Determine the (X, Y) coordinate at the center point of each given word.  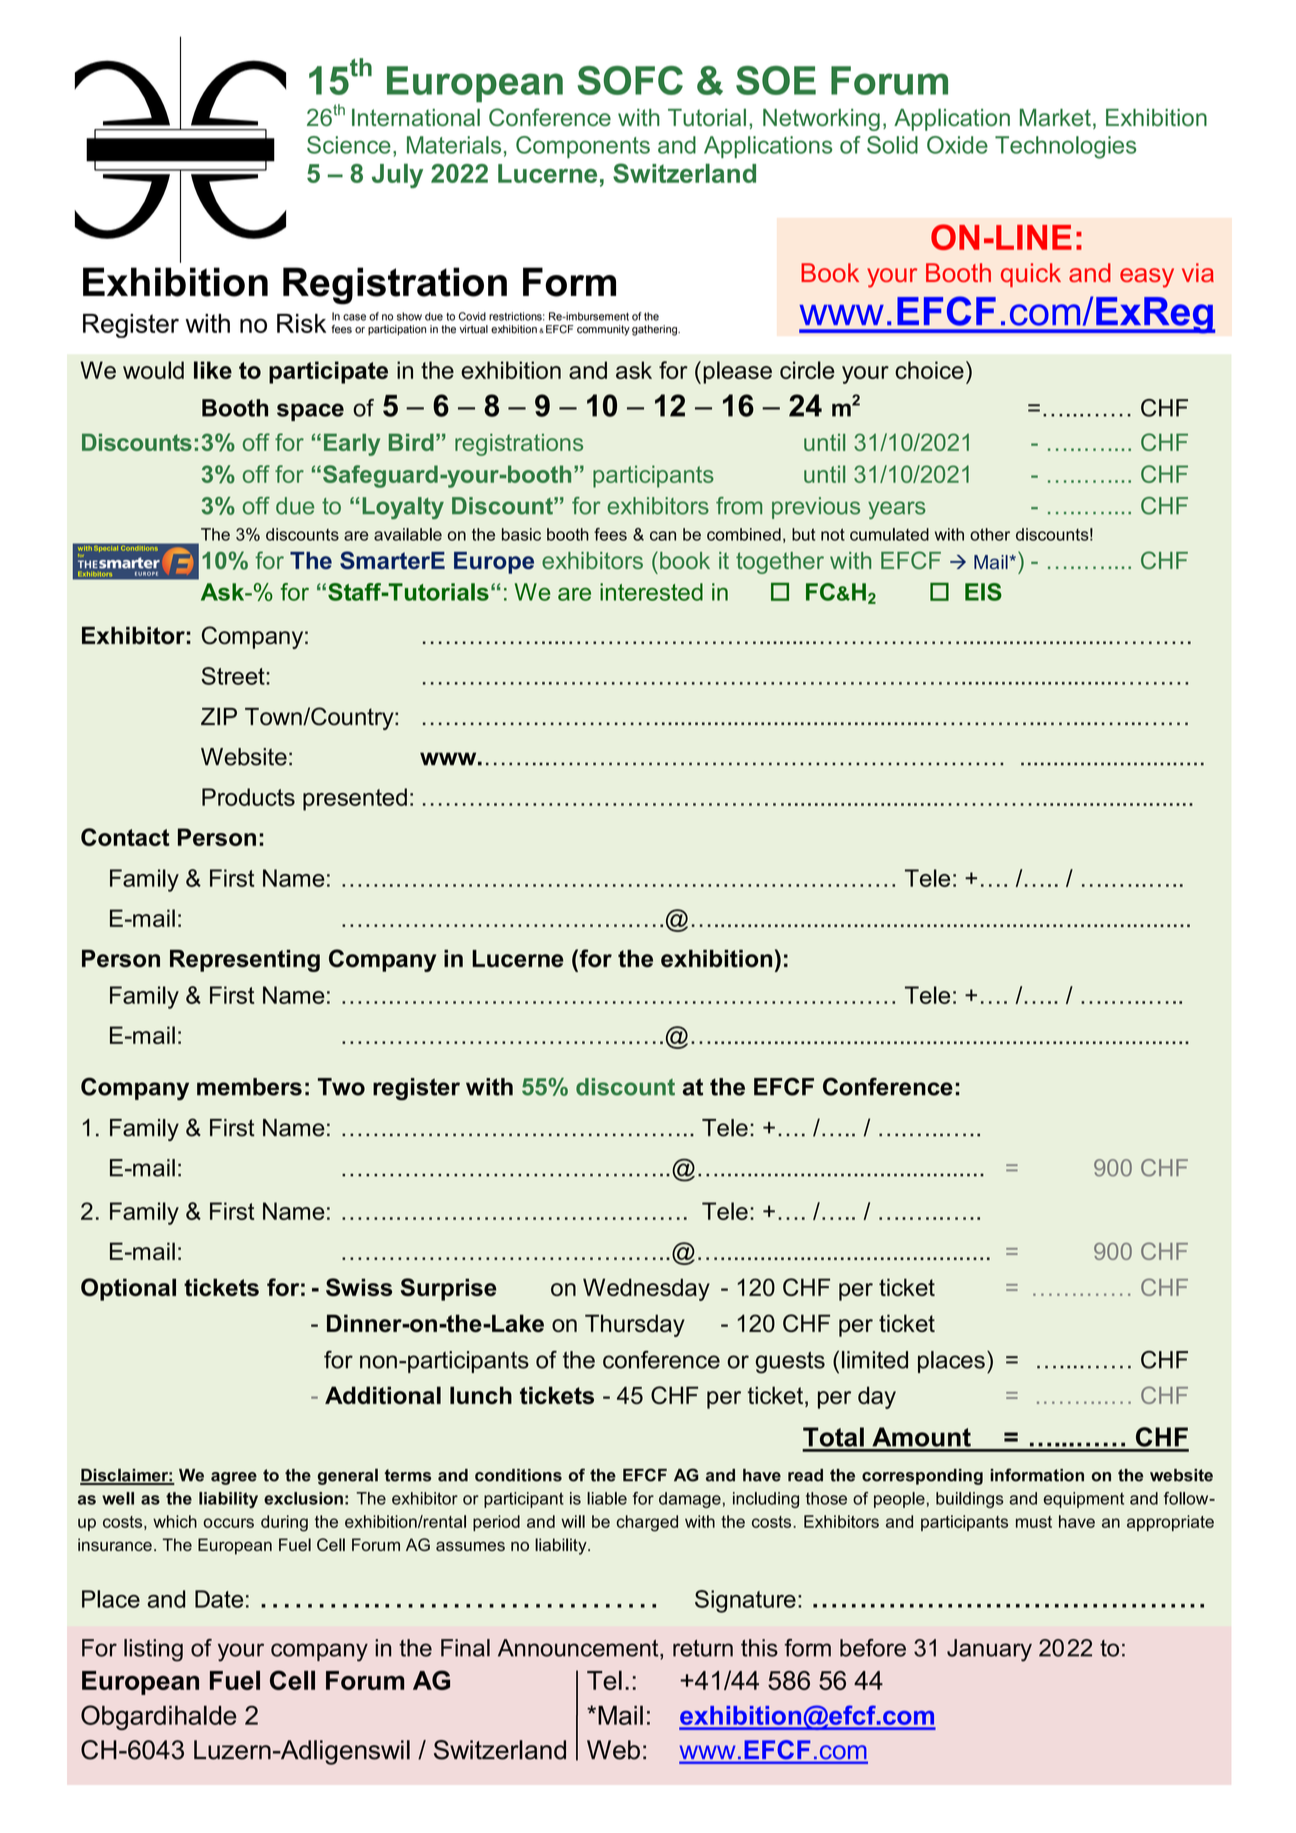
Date (219, 1599)
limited (875, 1360)
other (990, 534)
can (663, 536)
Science (349, 145)
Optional (128, 1289)
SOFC (630, 80)
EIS (983, 592)
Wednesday (646, 1289)
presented (355, 799)
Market (1055, 117)
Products (248, 797)
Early (352, 444)
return (703, 1648)
